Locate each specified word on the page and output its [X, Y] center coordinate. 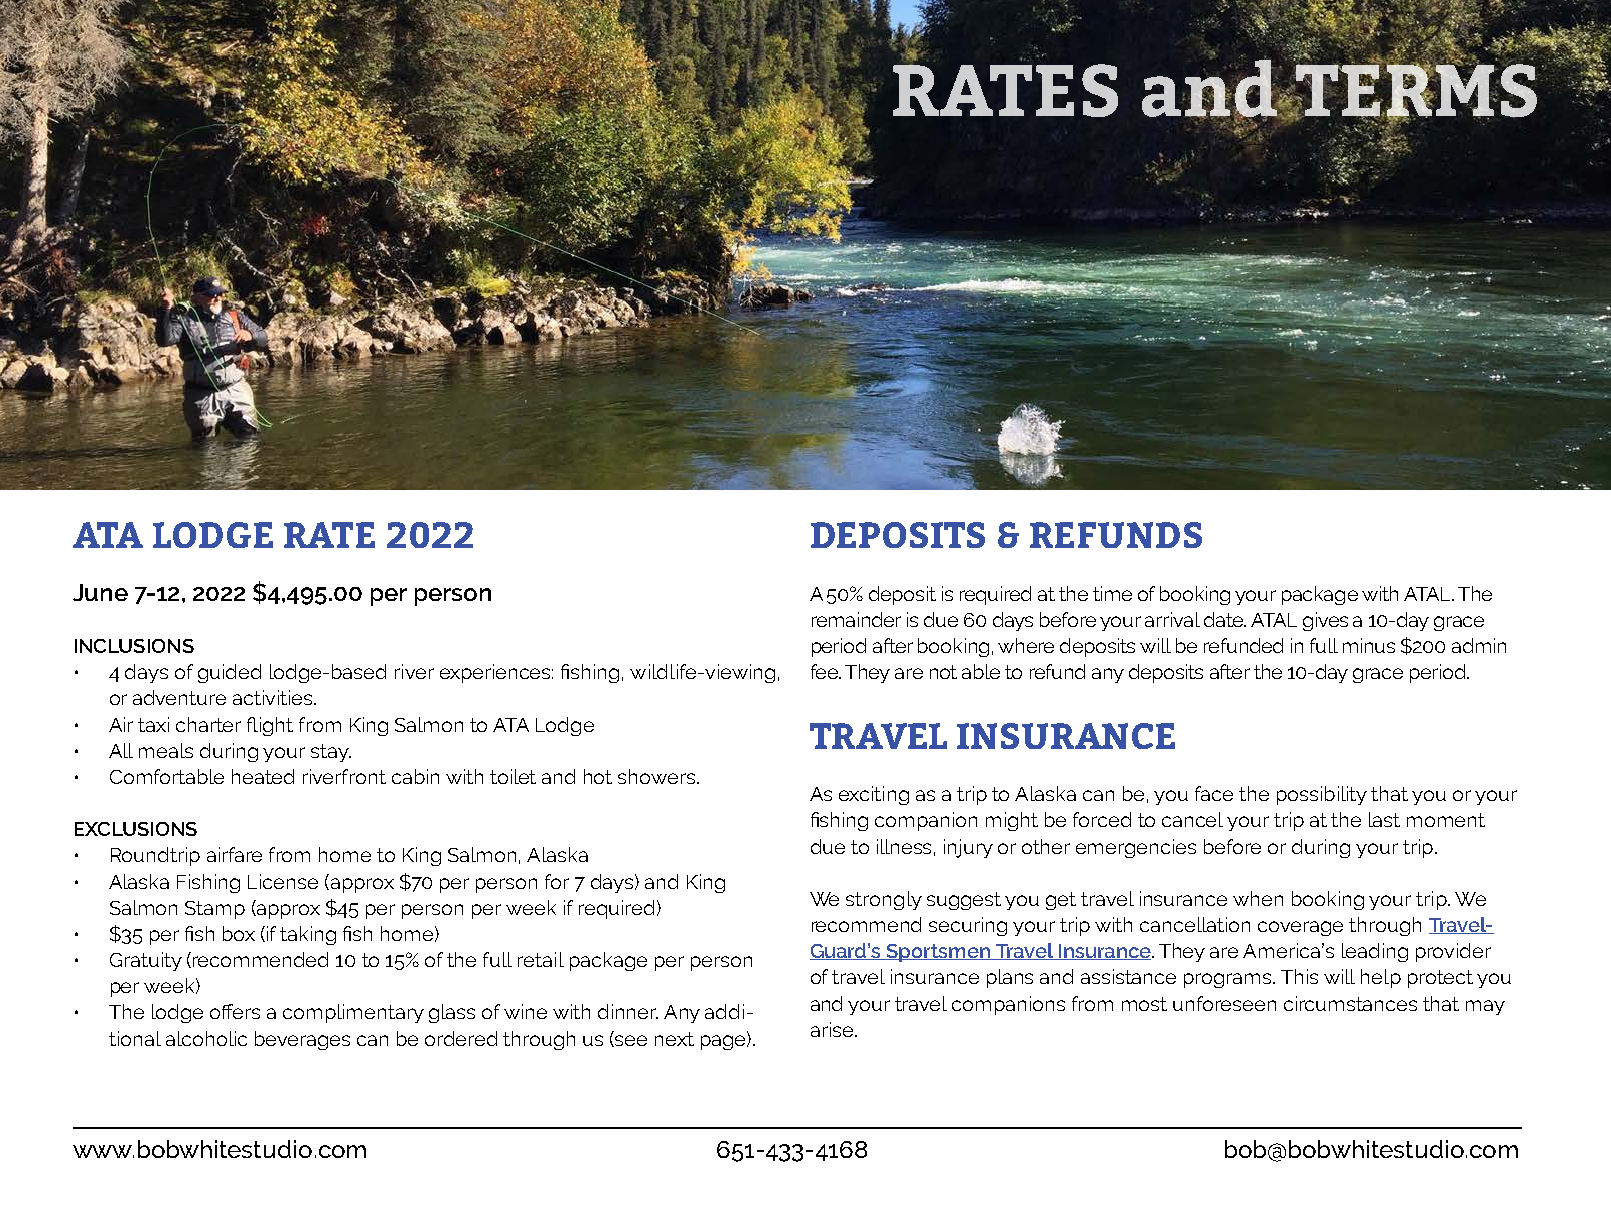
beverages [302, 1040]
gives [1325, 621]
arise [833, 1029]
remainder [856, 619]
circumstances [1350, 1003]
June [100, 592]
